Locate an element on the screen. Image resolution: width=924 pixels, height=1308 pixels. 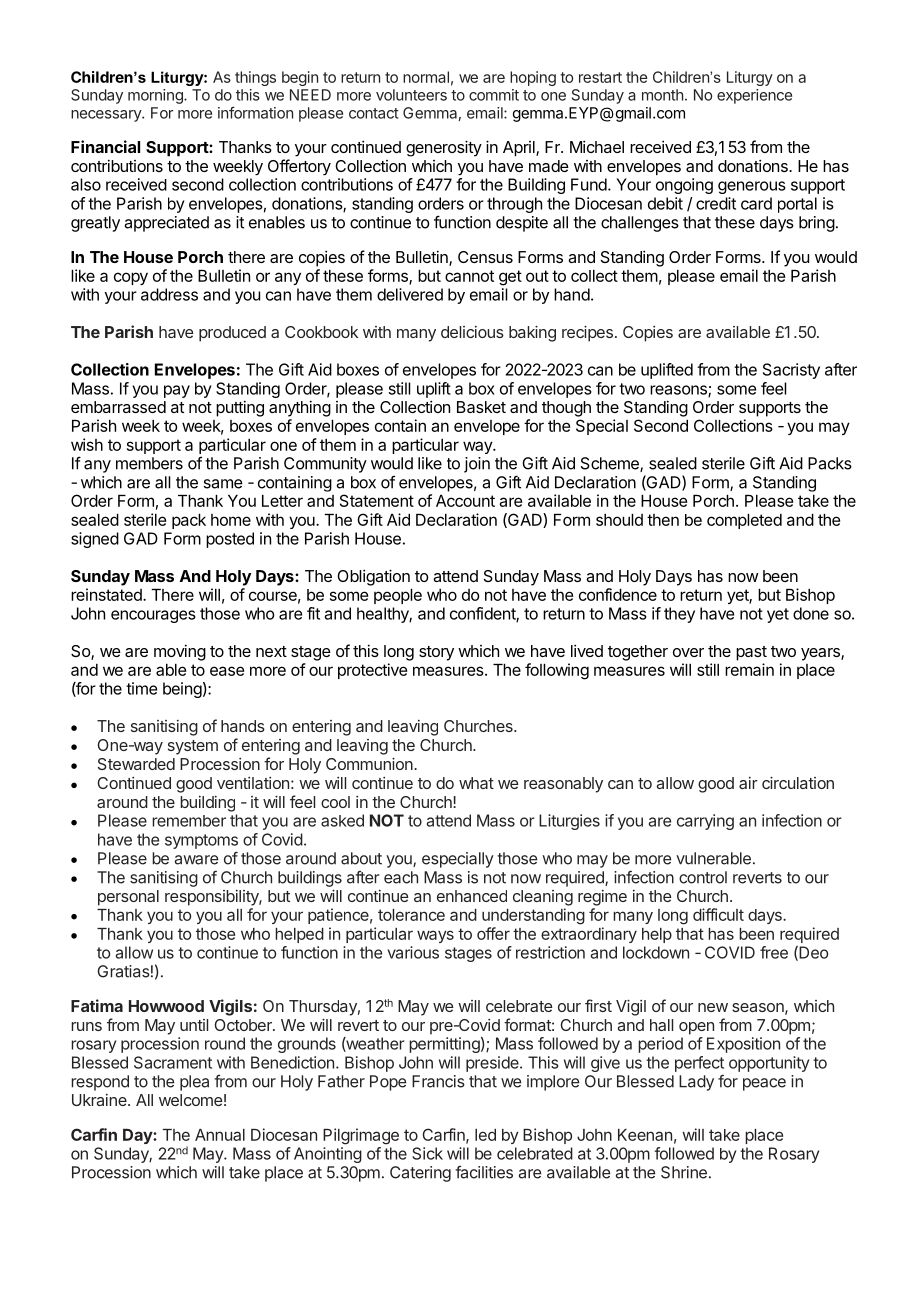
morning is located at coordinates (156, 96).
